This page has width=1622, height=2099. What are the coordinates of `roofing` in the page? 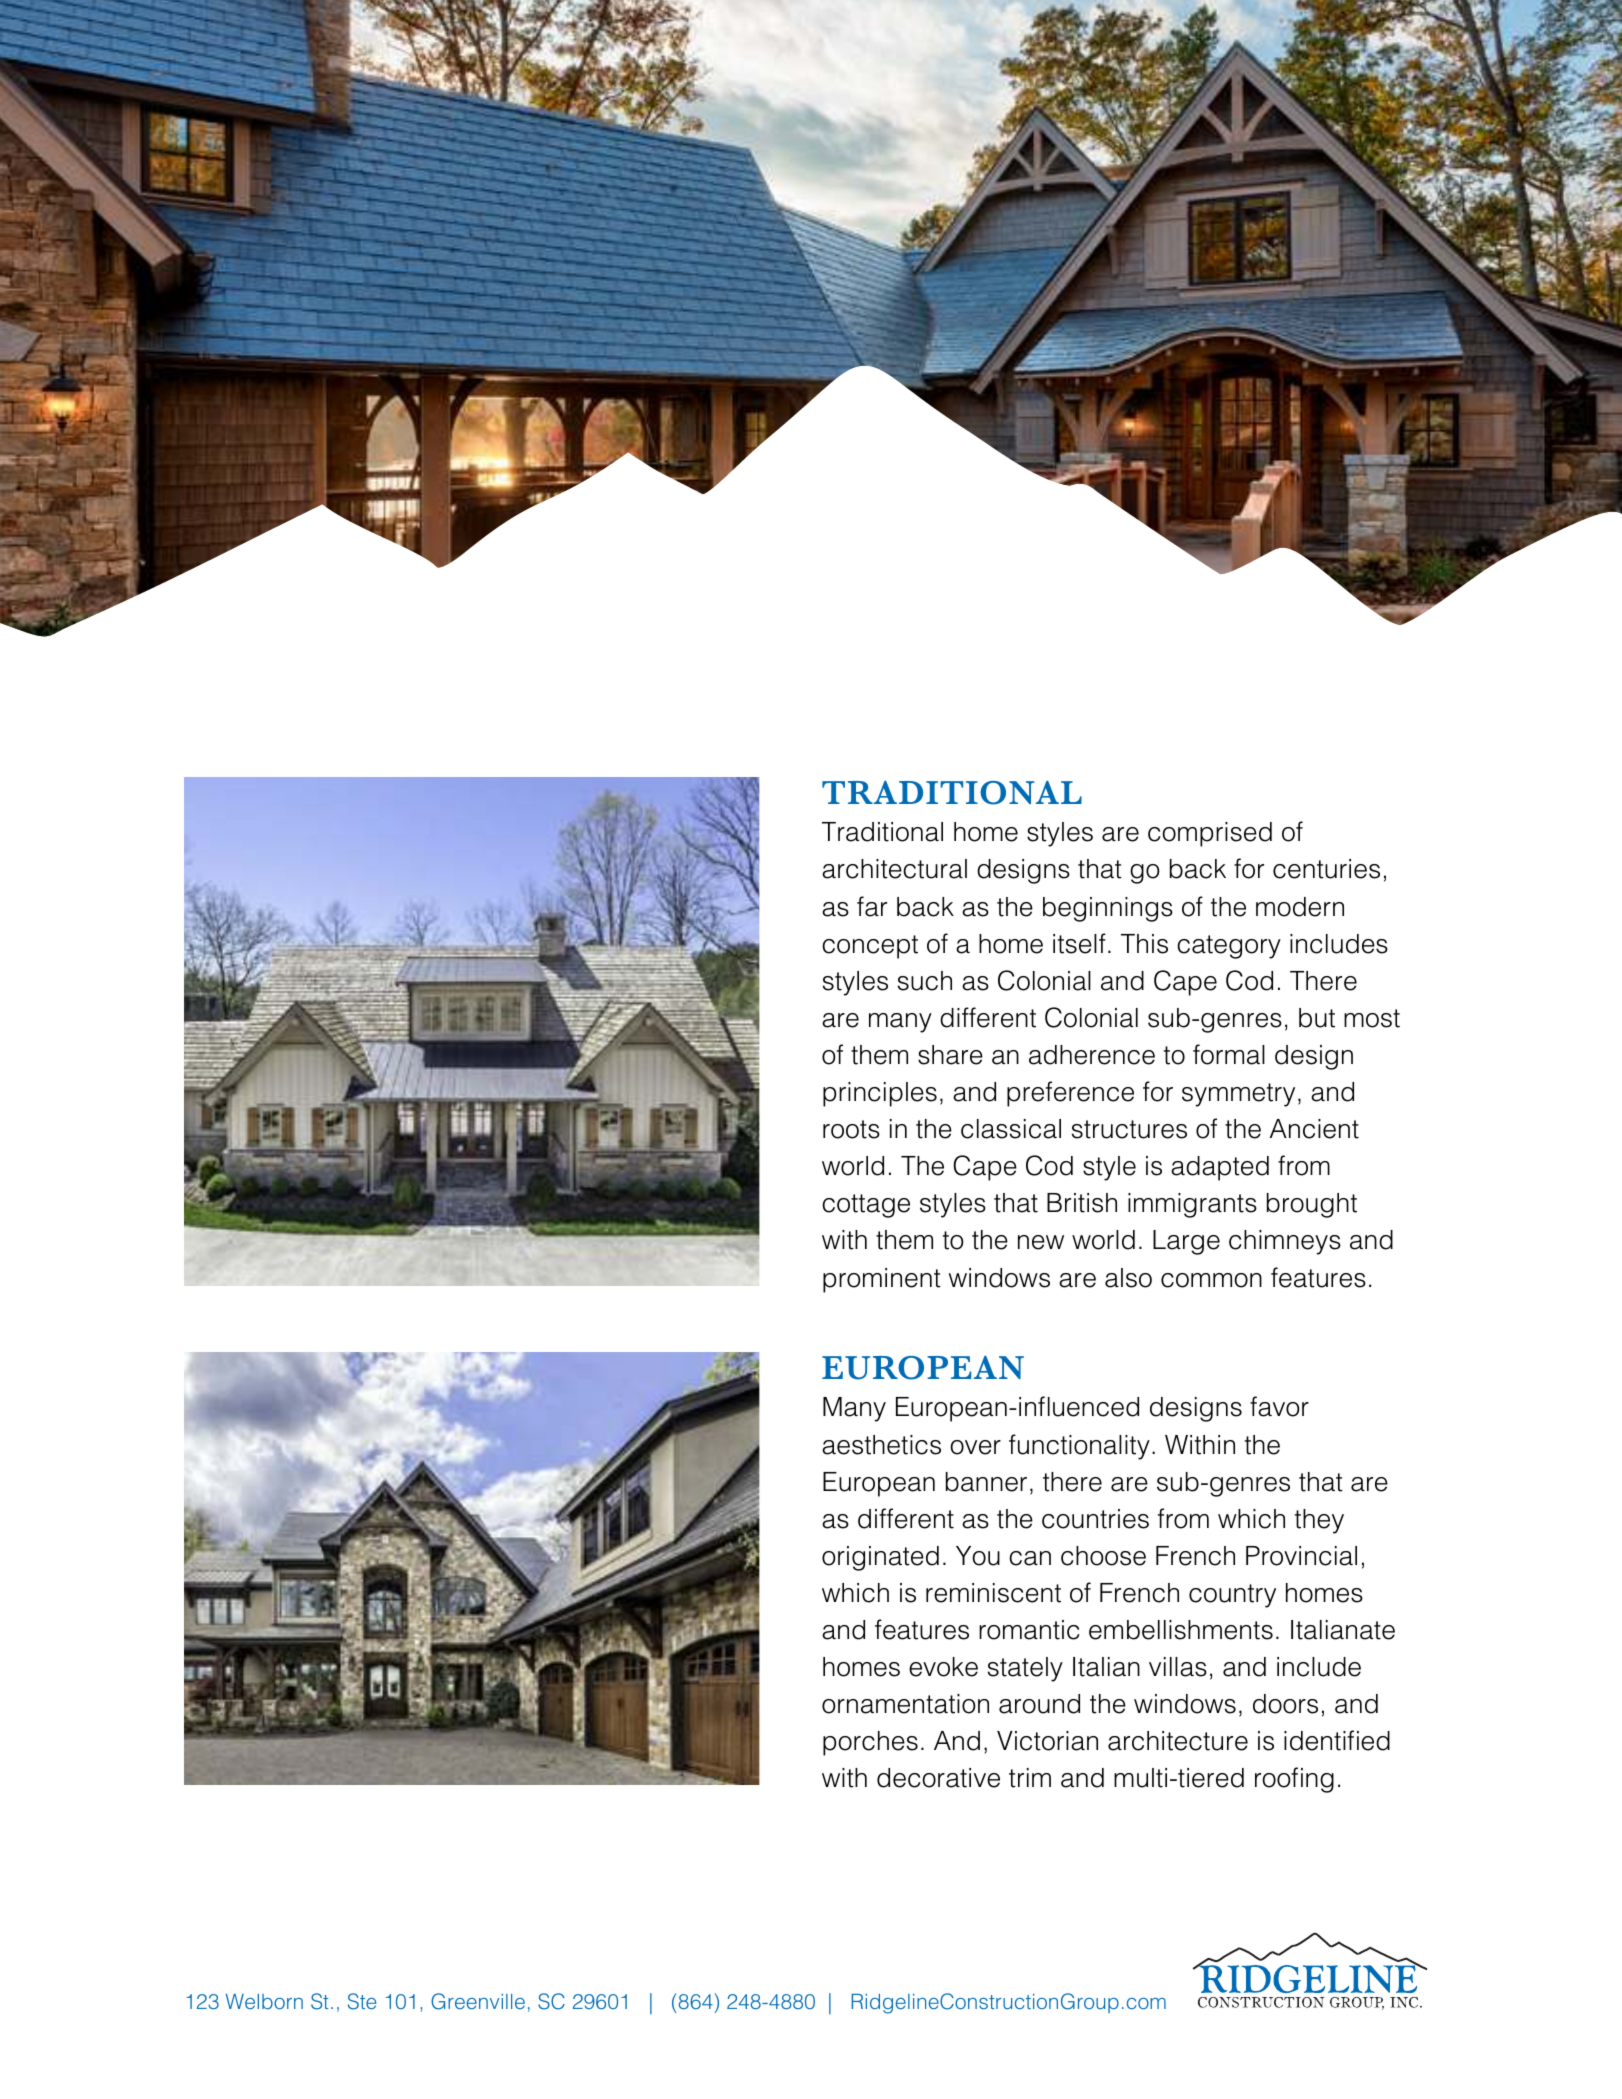 It's located at (1294, 1780).
